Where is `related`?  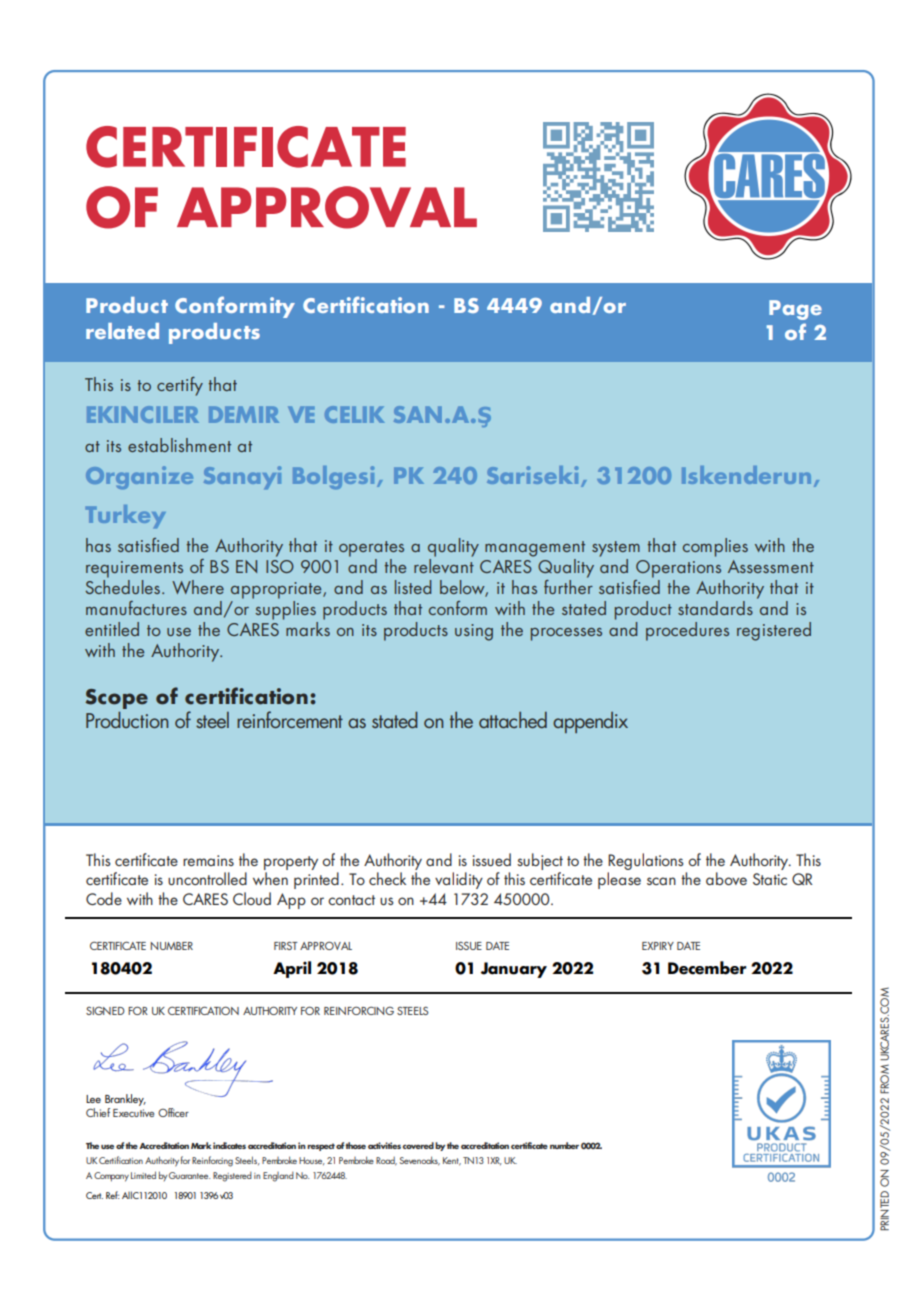 related is located at coordinates (122, 331).
